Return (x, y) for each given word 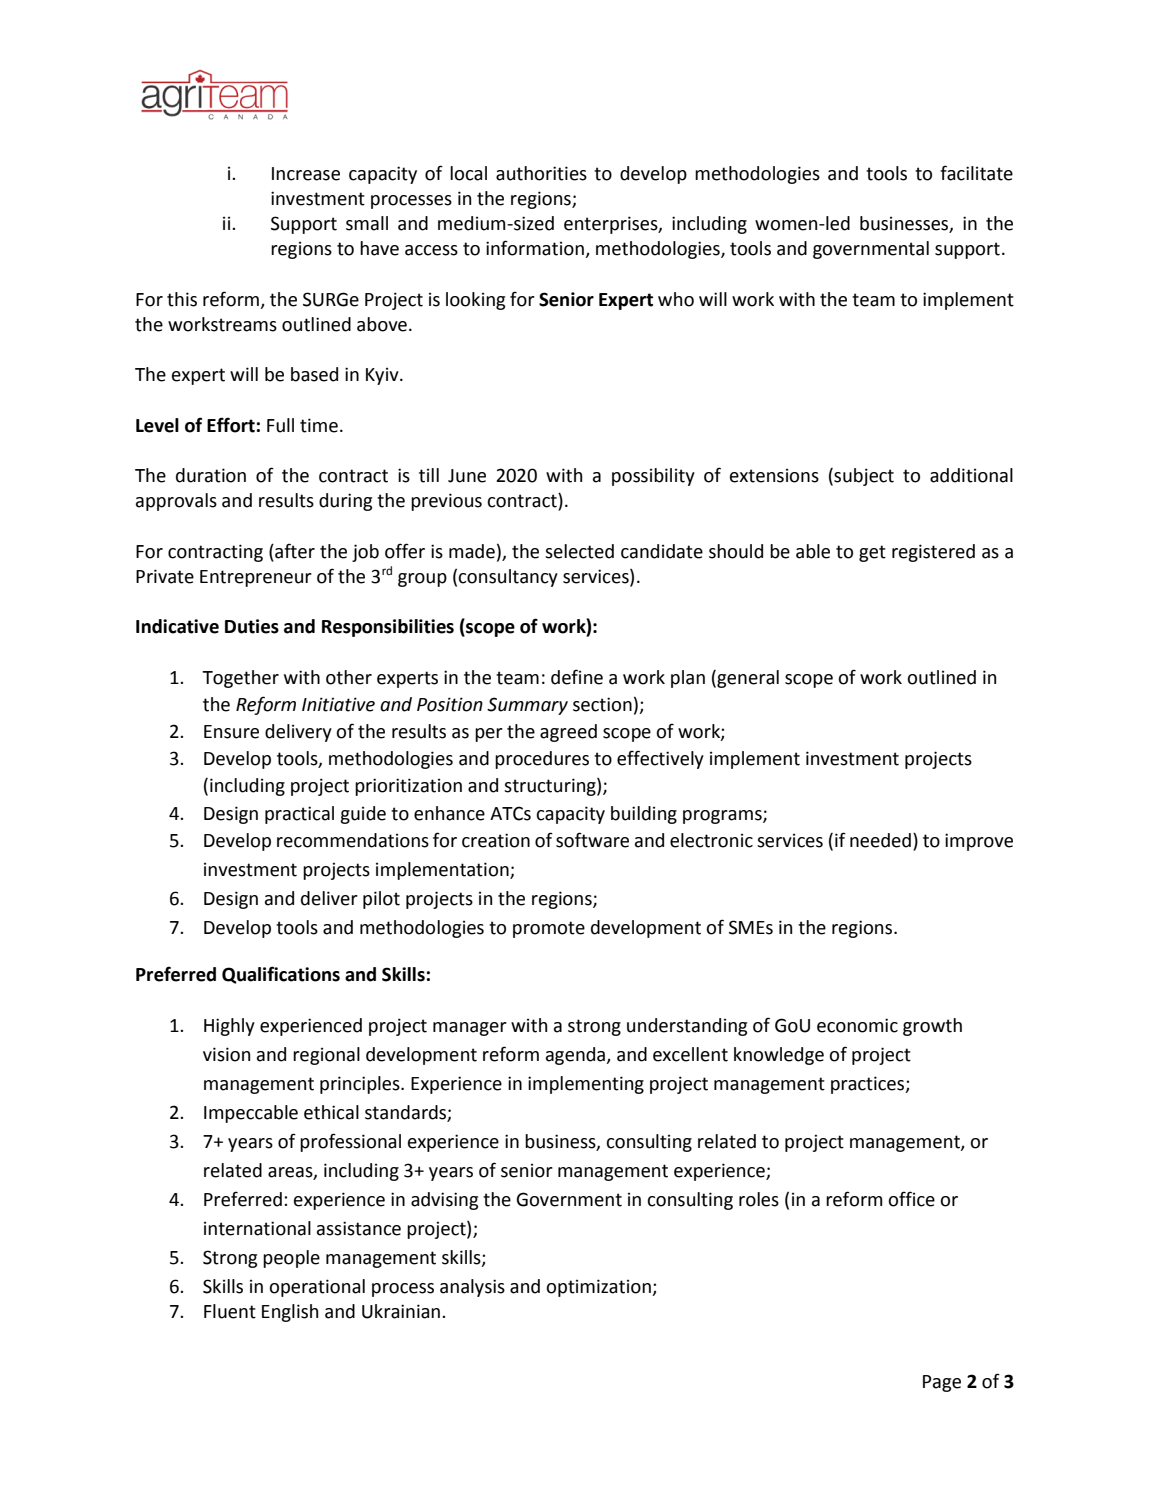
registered (933, 553)
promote (549, 929)
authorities (541, 173)
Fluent (230, 1311)
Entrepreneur (256, 578)
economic (857, 1025)
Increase (306, 174)
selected (579, 551)
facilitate (976, 173)
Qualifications (281, 975)
